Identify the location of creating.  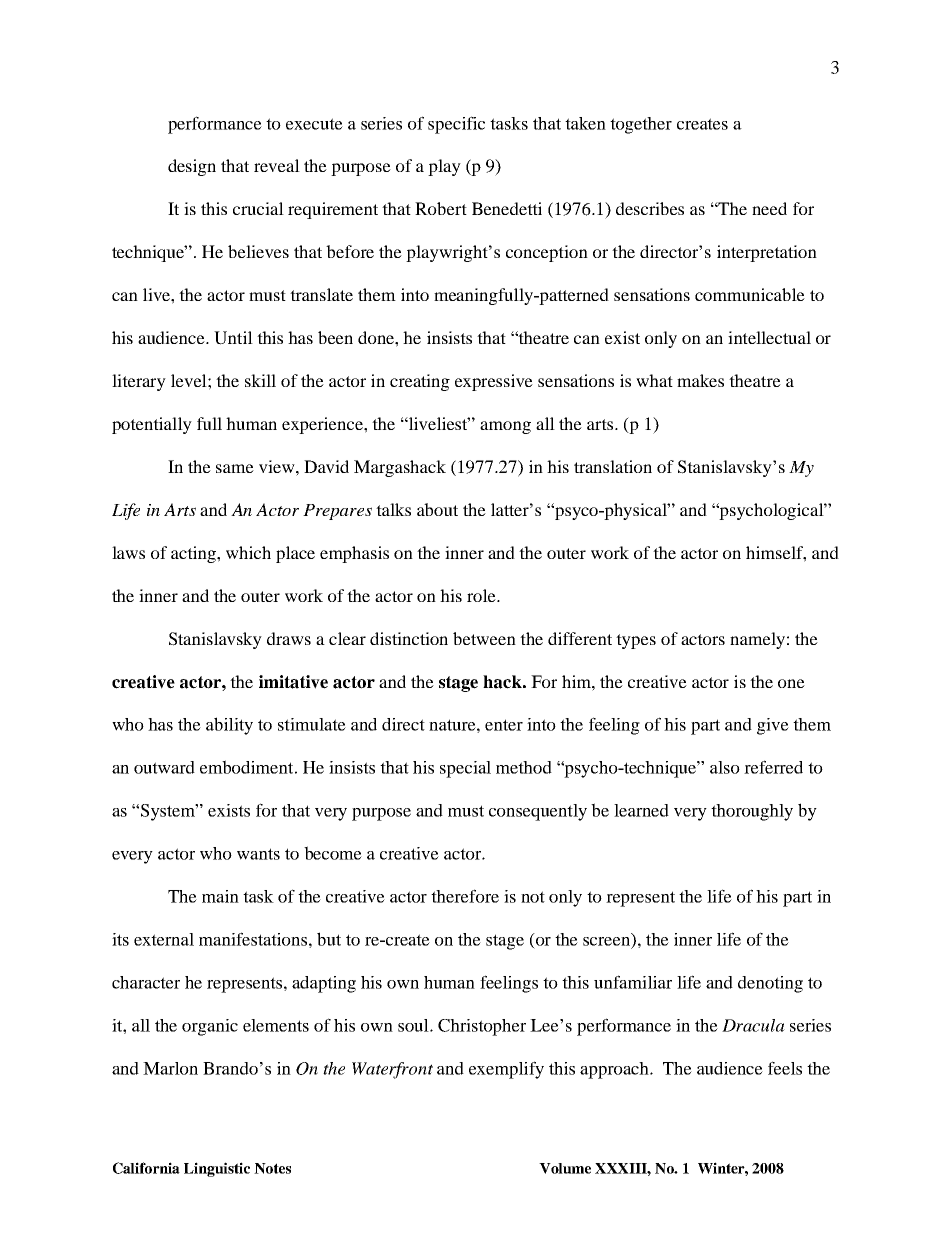
(420, 382).
